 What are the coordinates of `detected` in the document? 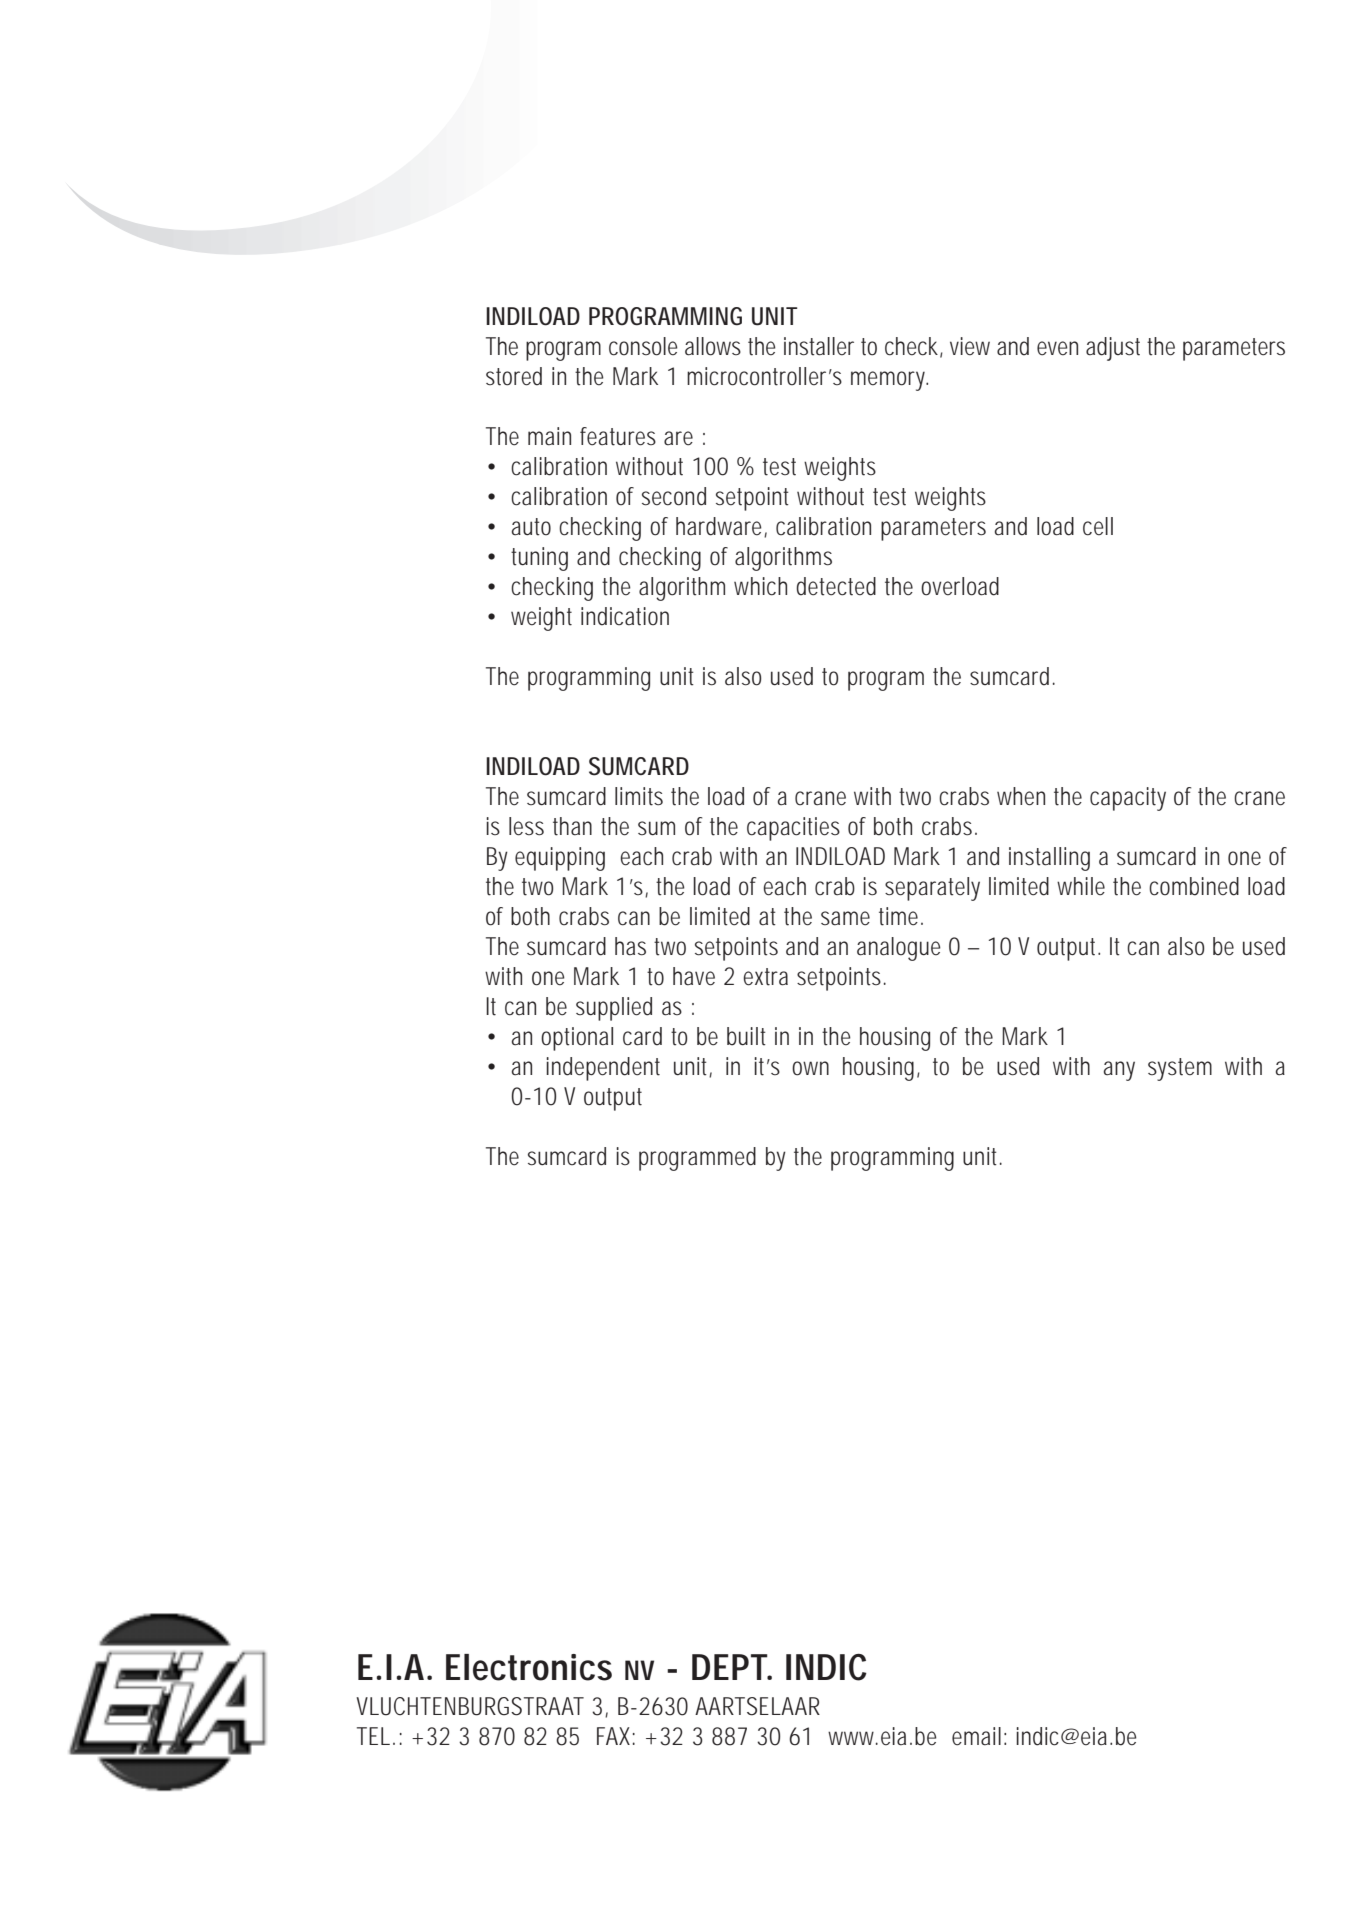 It's located at (836, 586).
